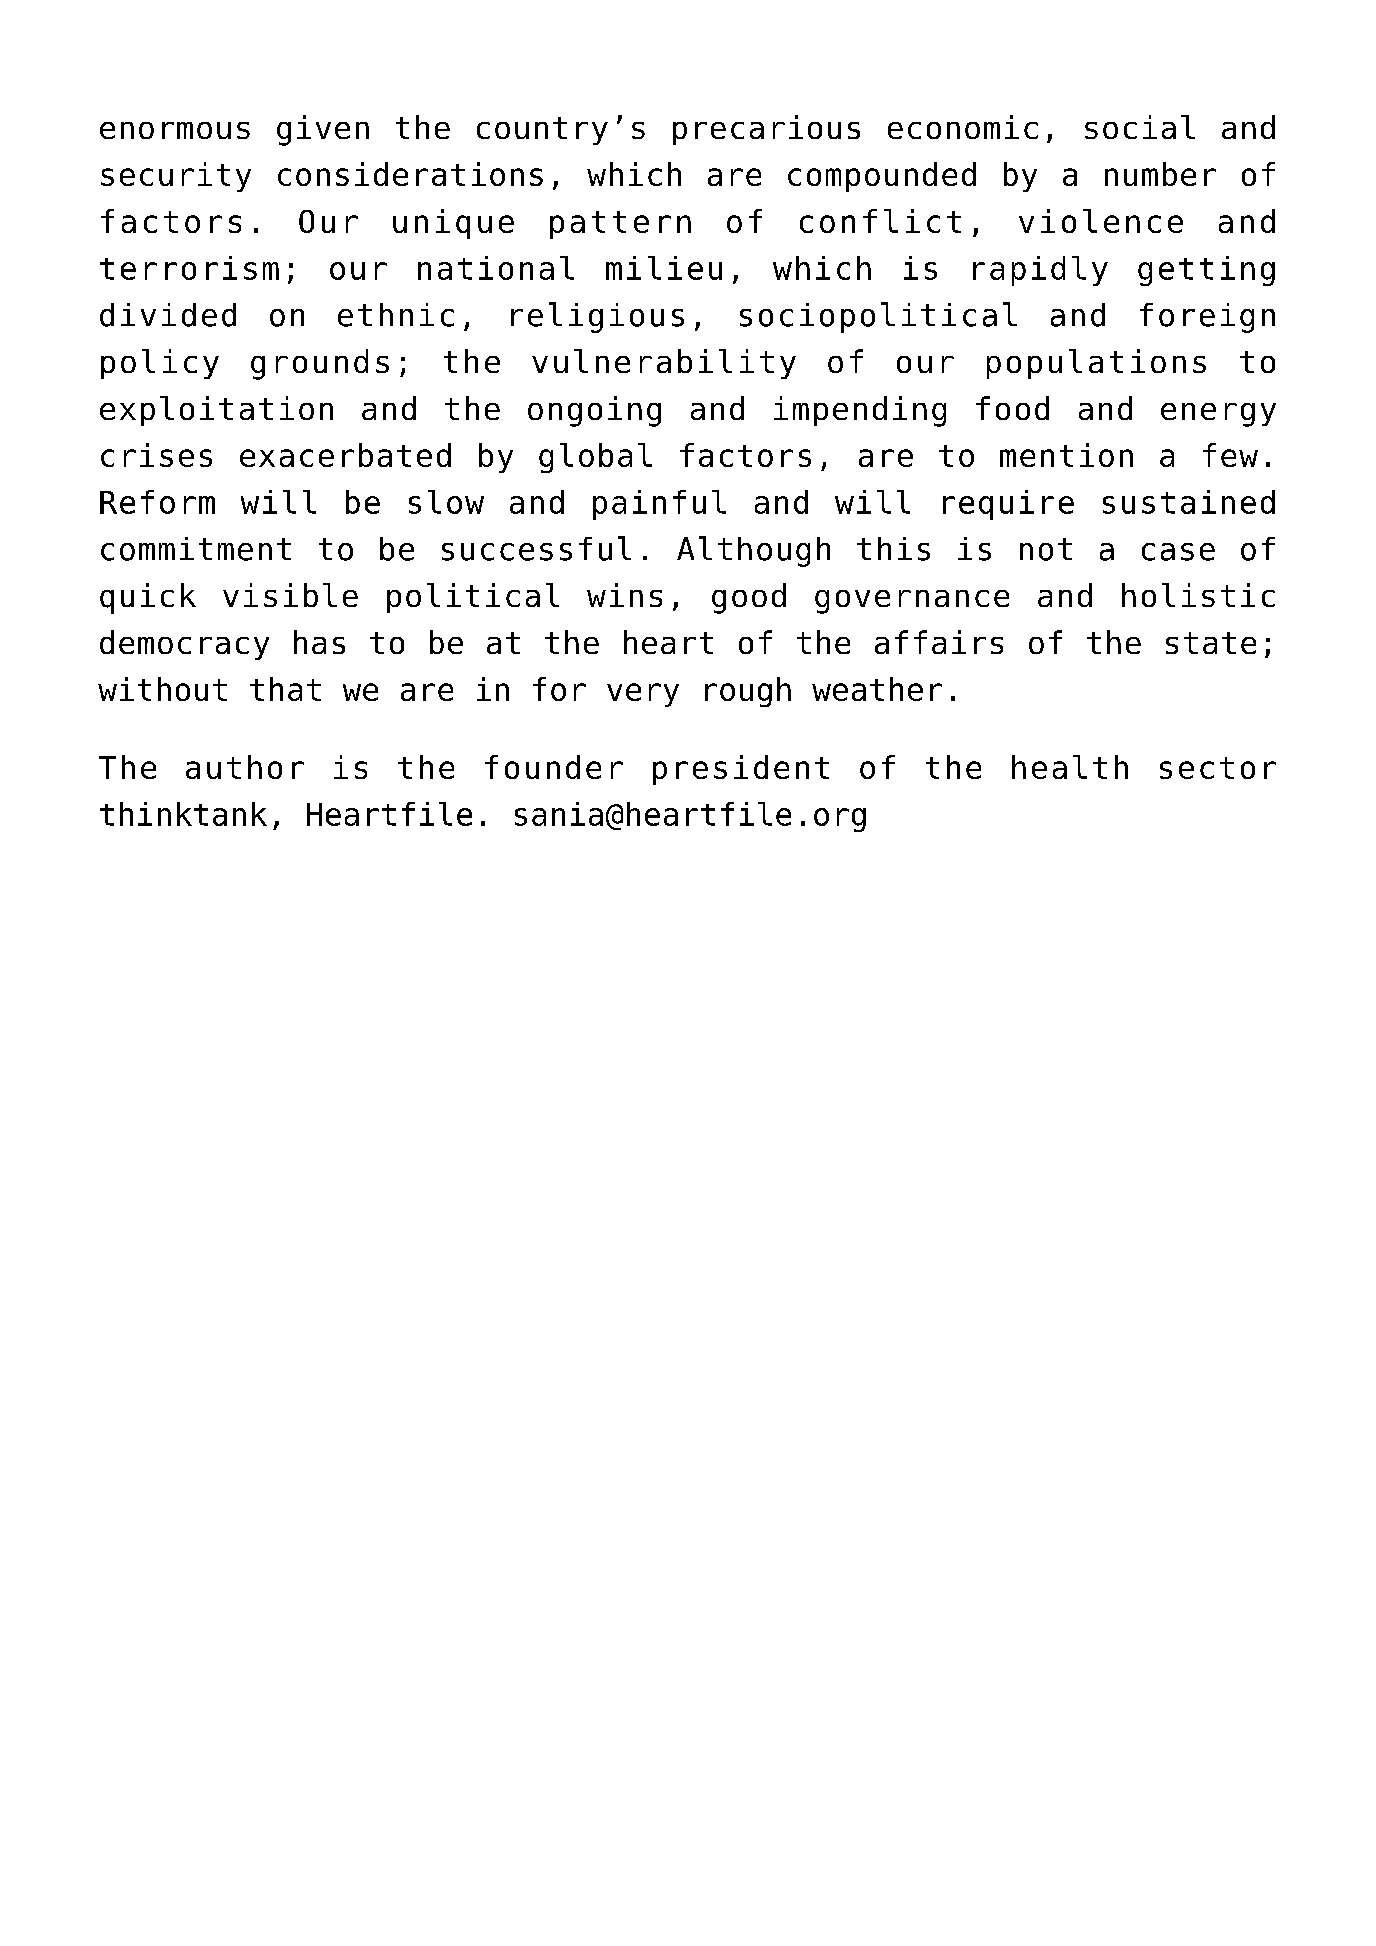  I want to click on precarious, so click(766, 130).
